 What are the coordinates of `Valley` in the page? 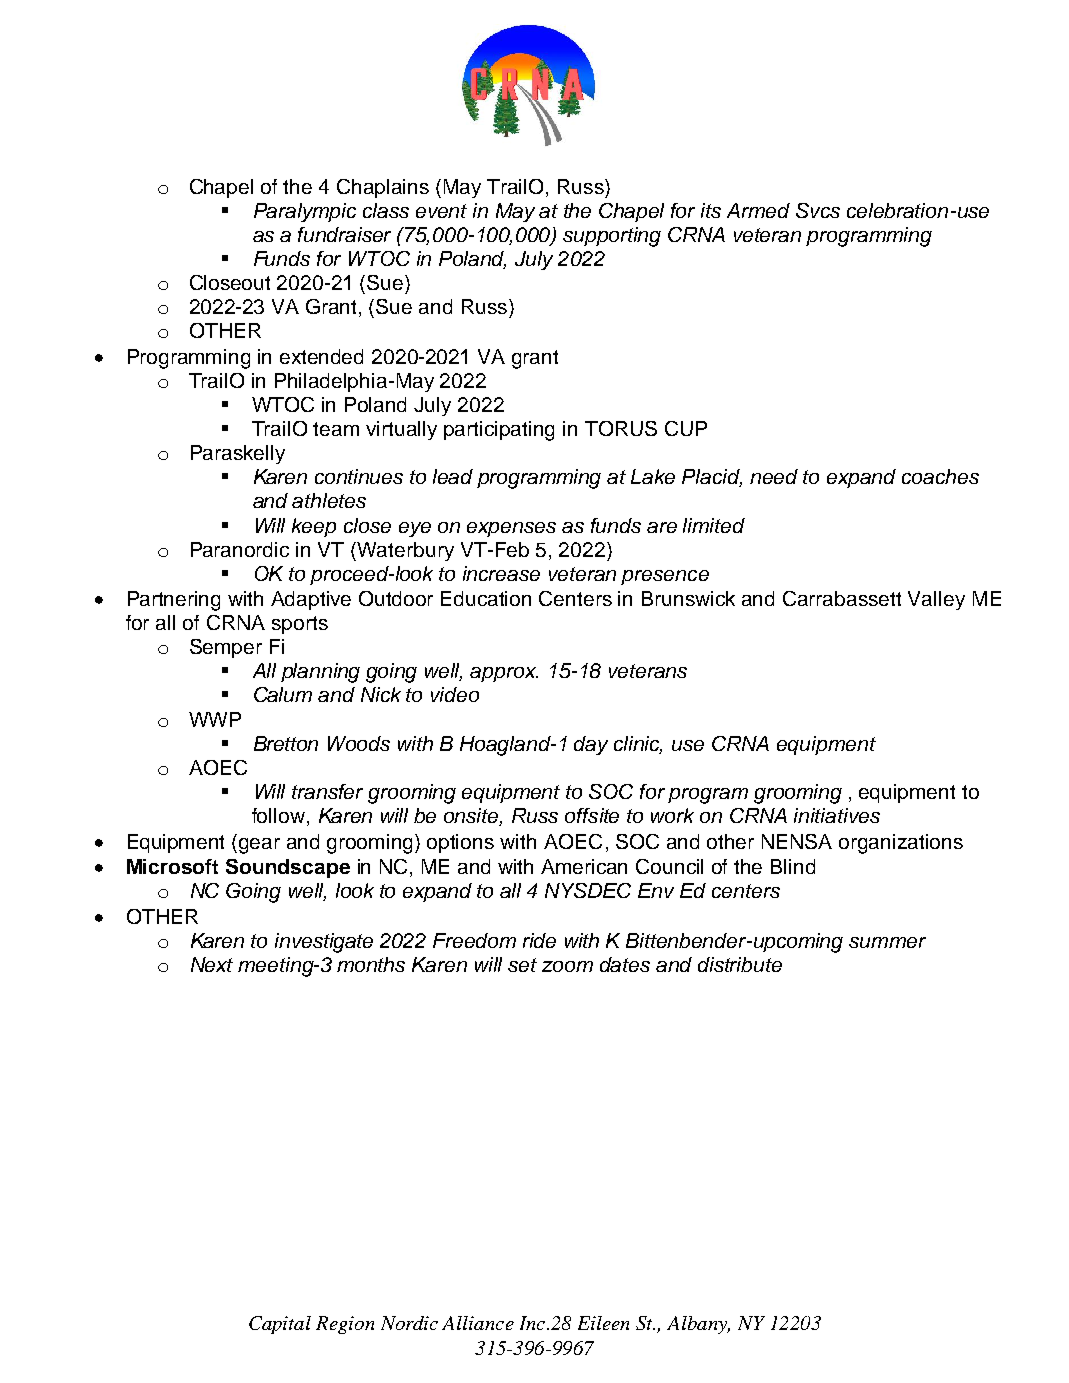 It's located at (936, 600).
